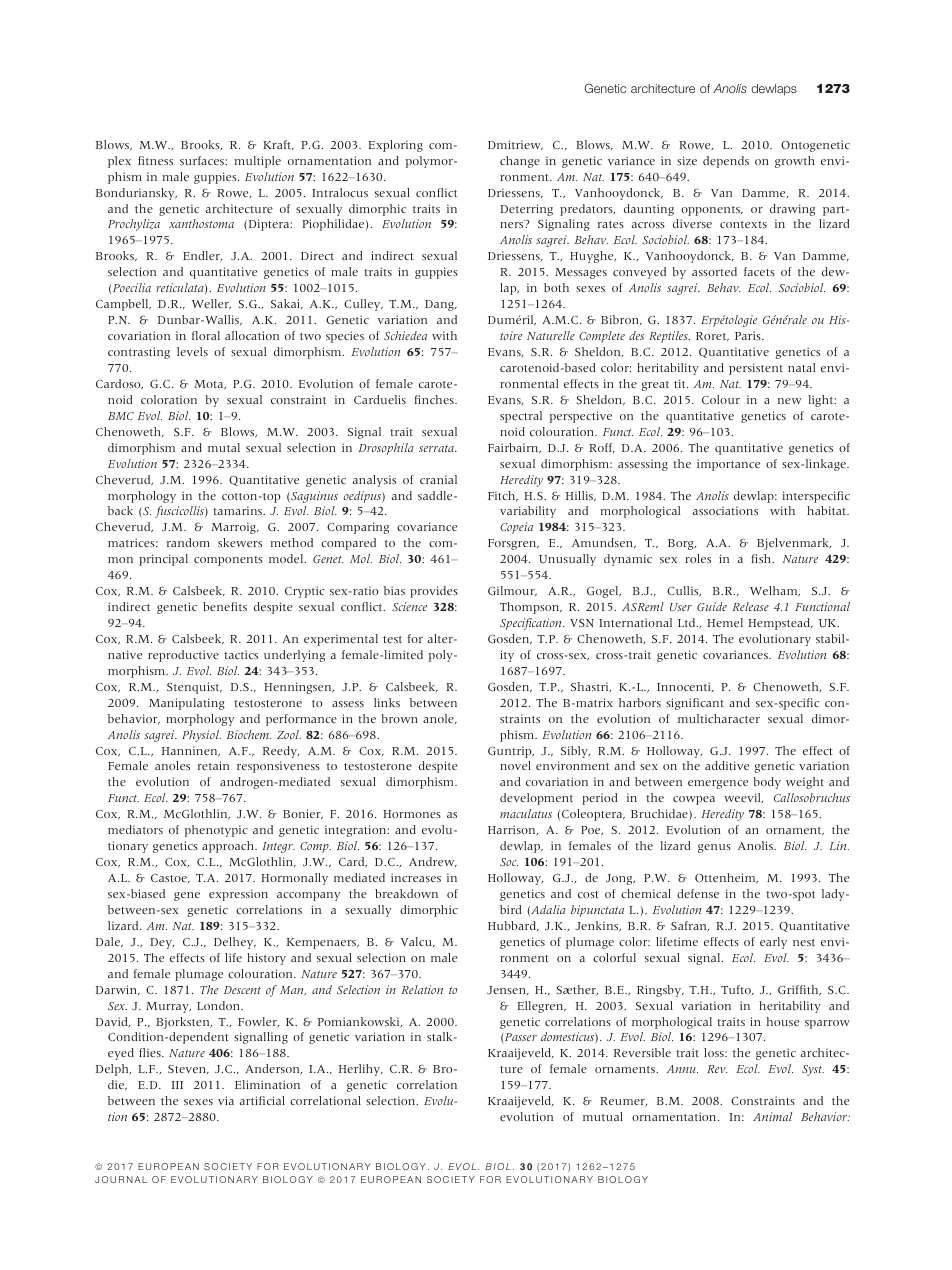 The image size is (952, 1270). What do you see at coordinates (526, 813) in the screenshot?
I see `maculatus` at bounding box center [526, 813].
